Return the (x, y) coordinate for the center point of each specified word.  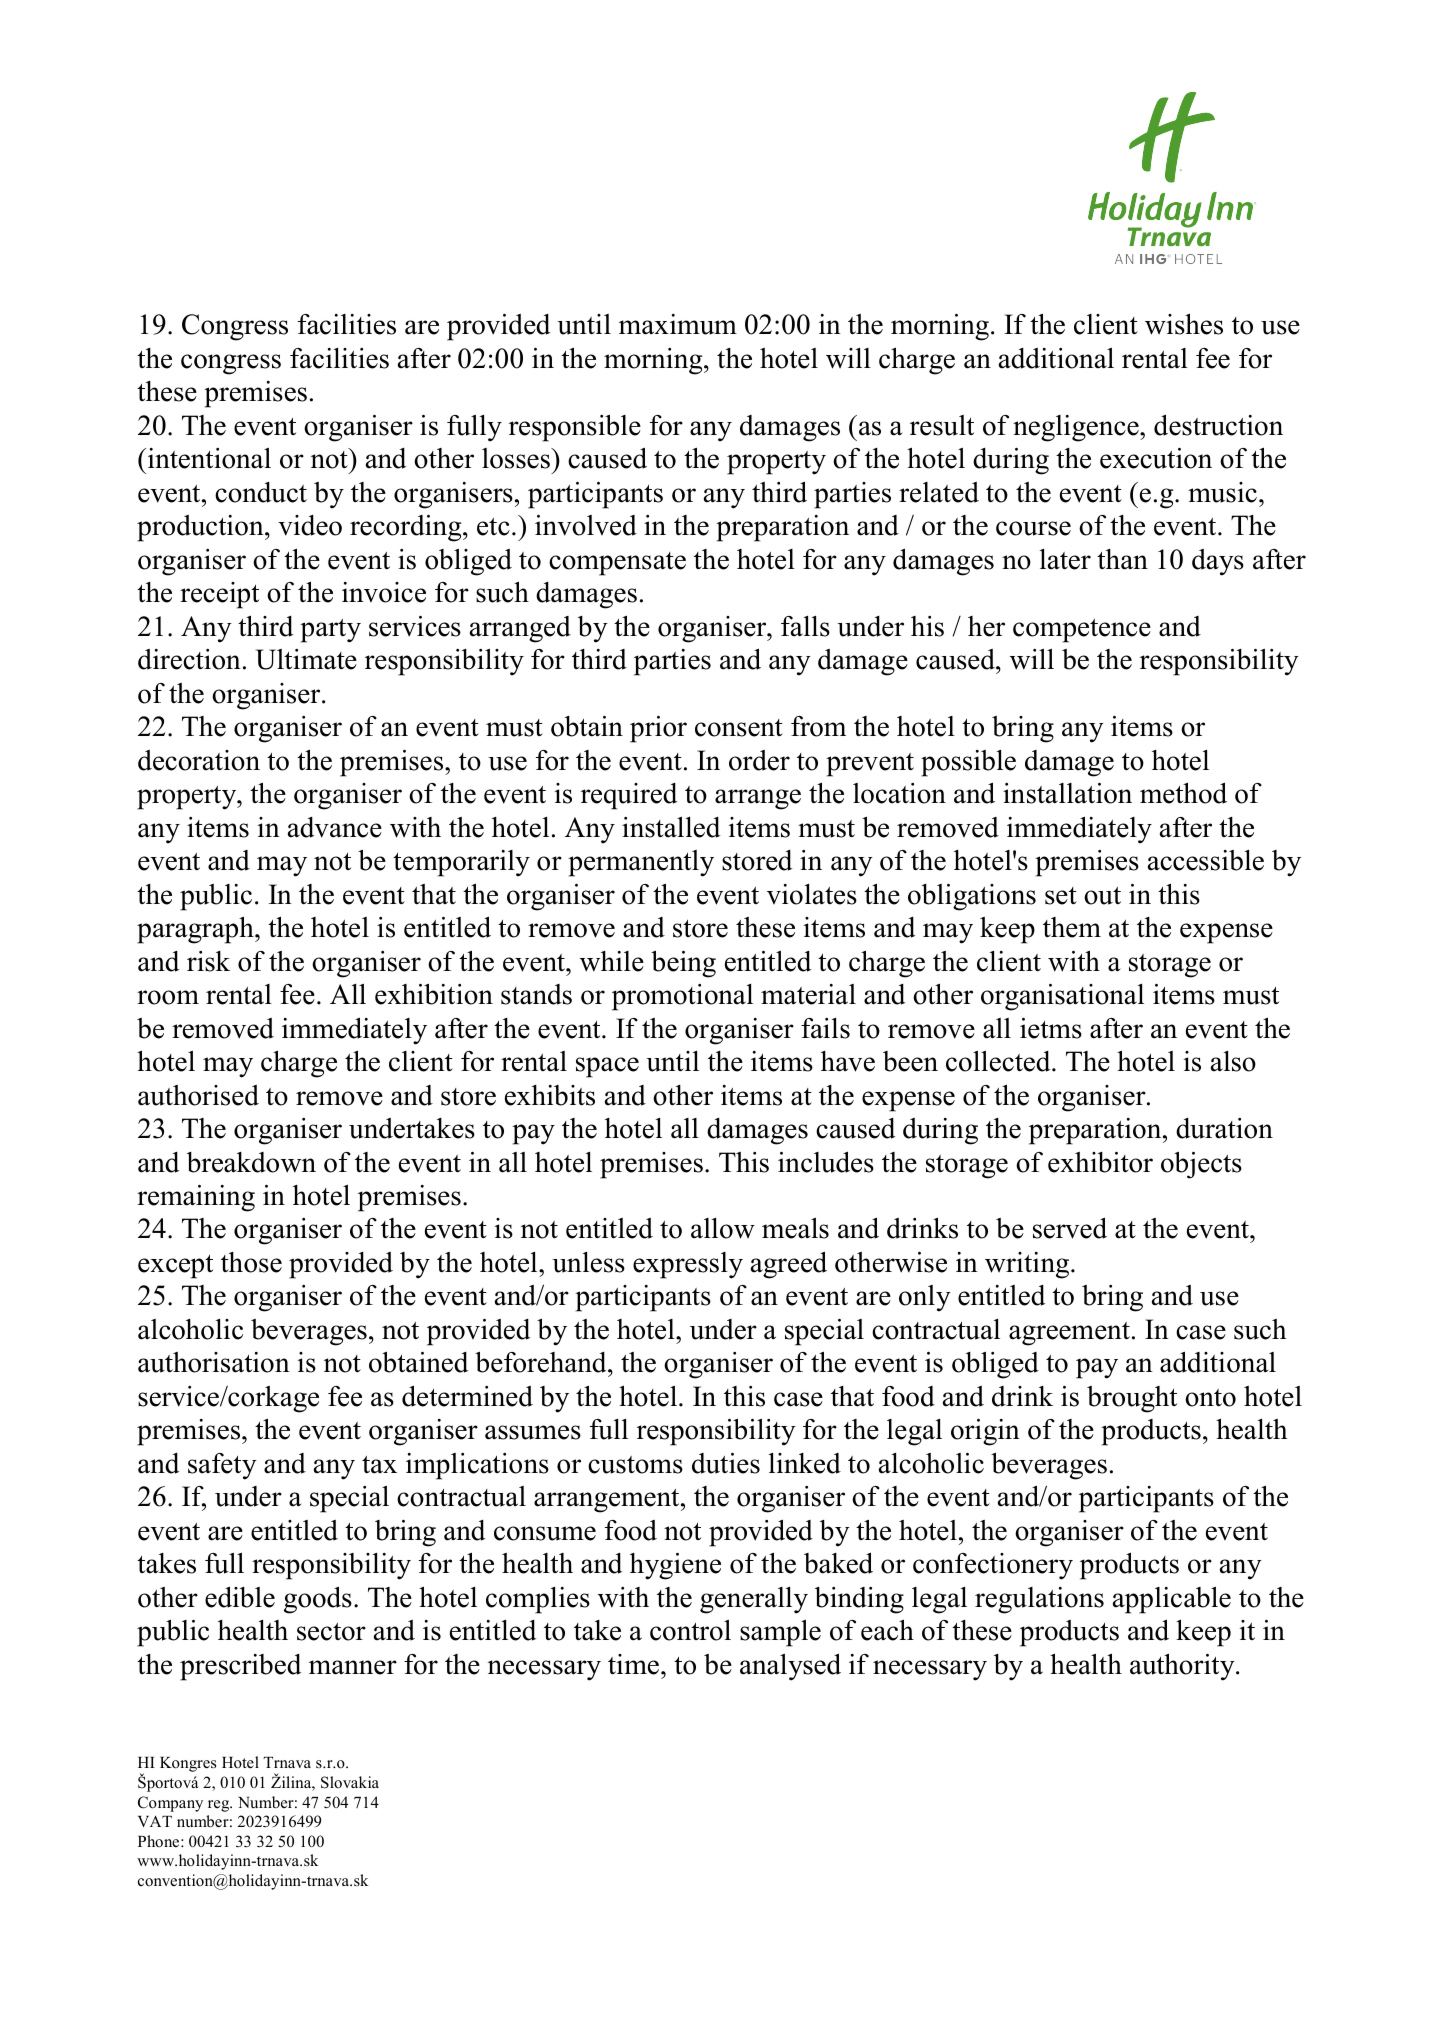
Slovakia (350, 1782)
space (607, 1067)
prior (658, 729)
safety (222, 1466)
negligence (1077, 428)
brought (1132, 1399)
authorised (198, 1095)
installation (1067, 793)
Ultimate (306, 659)
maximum (678, 324)
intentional (209, 458)
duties (726, 1463)
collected (999, 1061)
